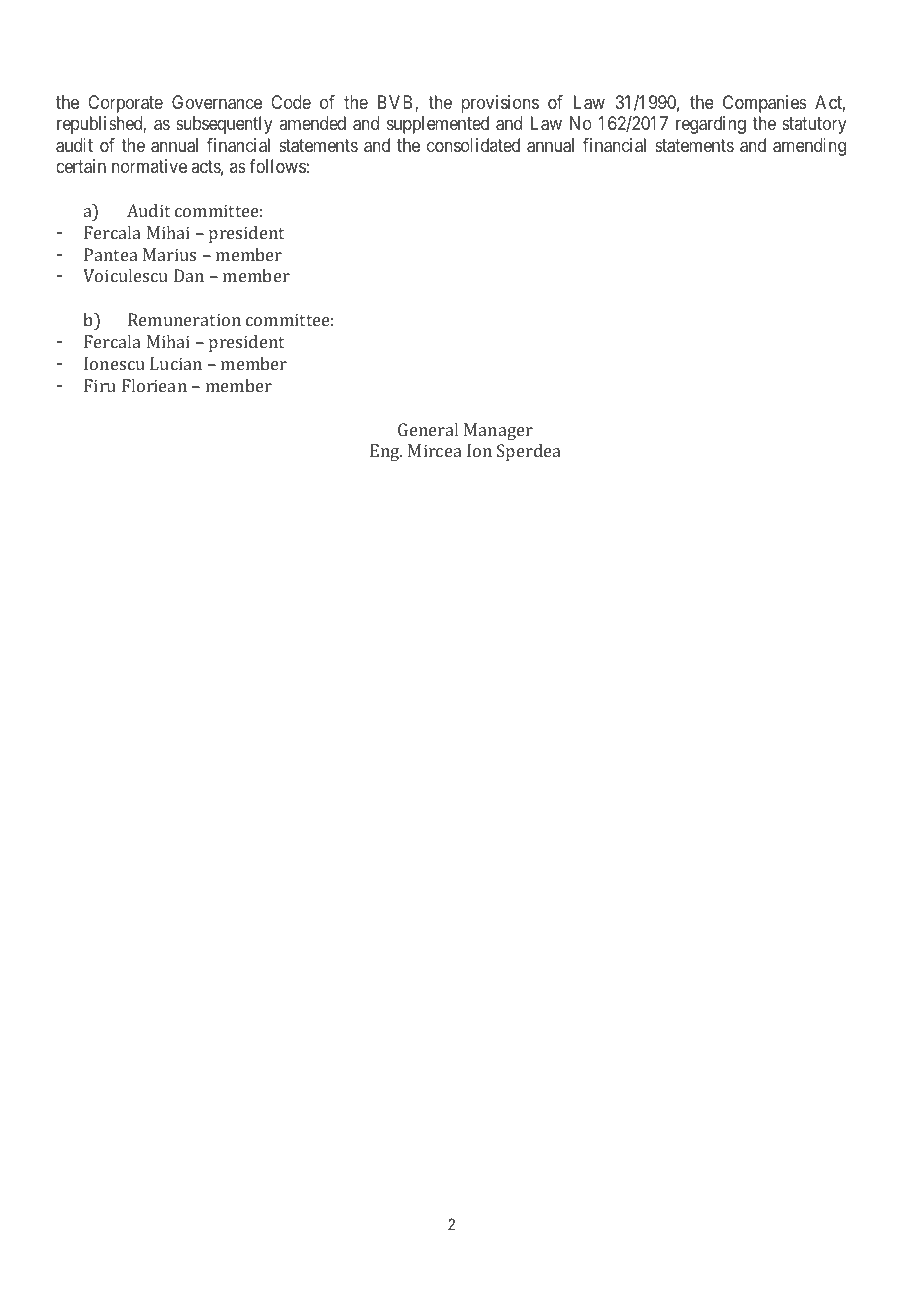  I want to click on Remuneration, so click(184, 319).
